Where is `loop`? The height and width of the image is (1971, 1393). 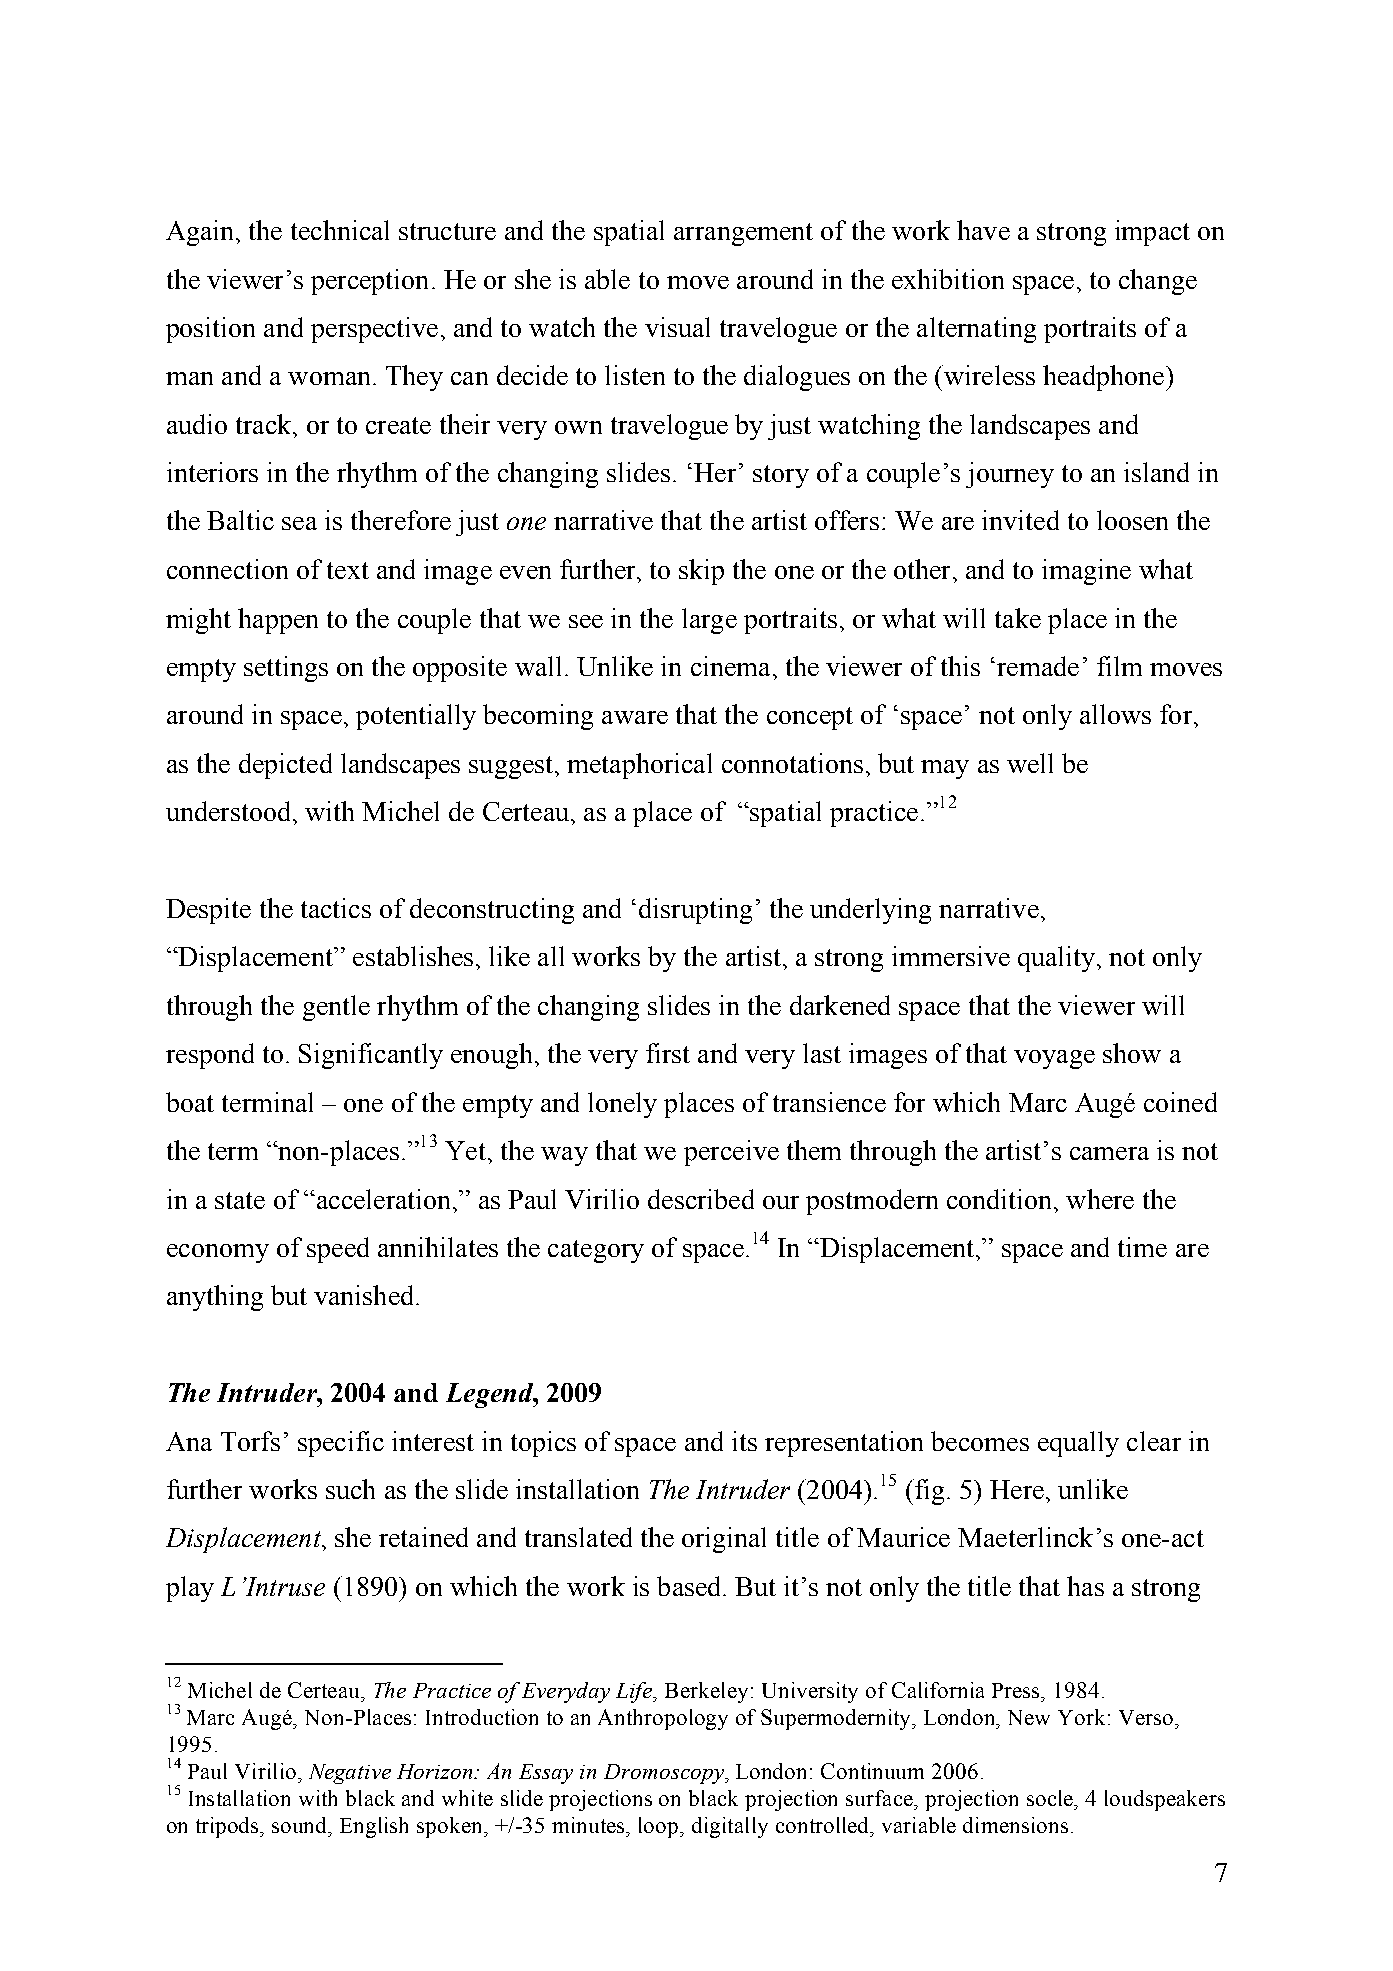
loop is located at coordinates (660, 1827).
